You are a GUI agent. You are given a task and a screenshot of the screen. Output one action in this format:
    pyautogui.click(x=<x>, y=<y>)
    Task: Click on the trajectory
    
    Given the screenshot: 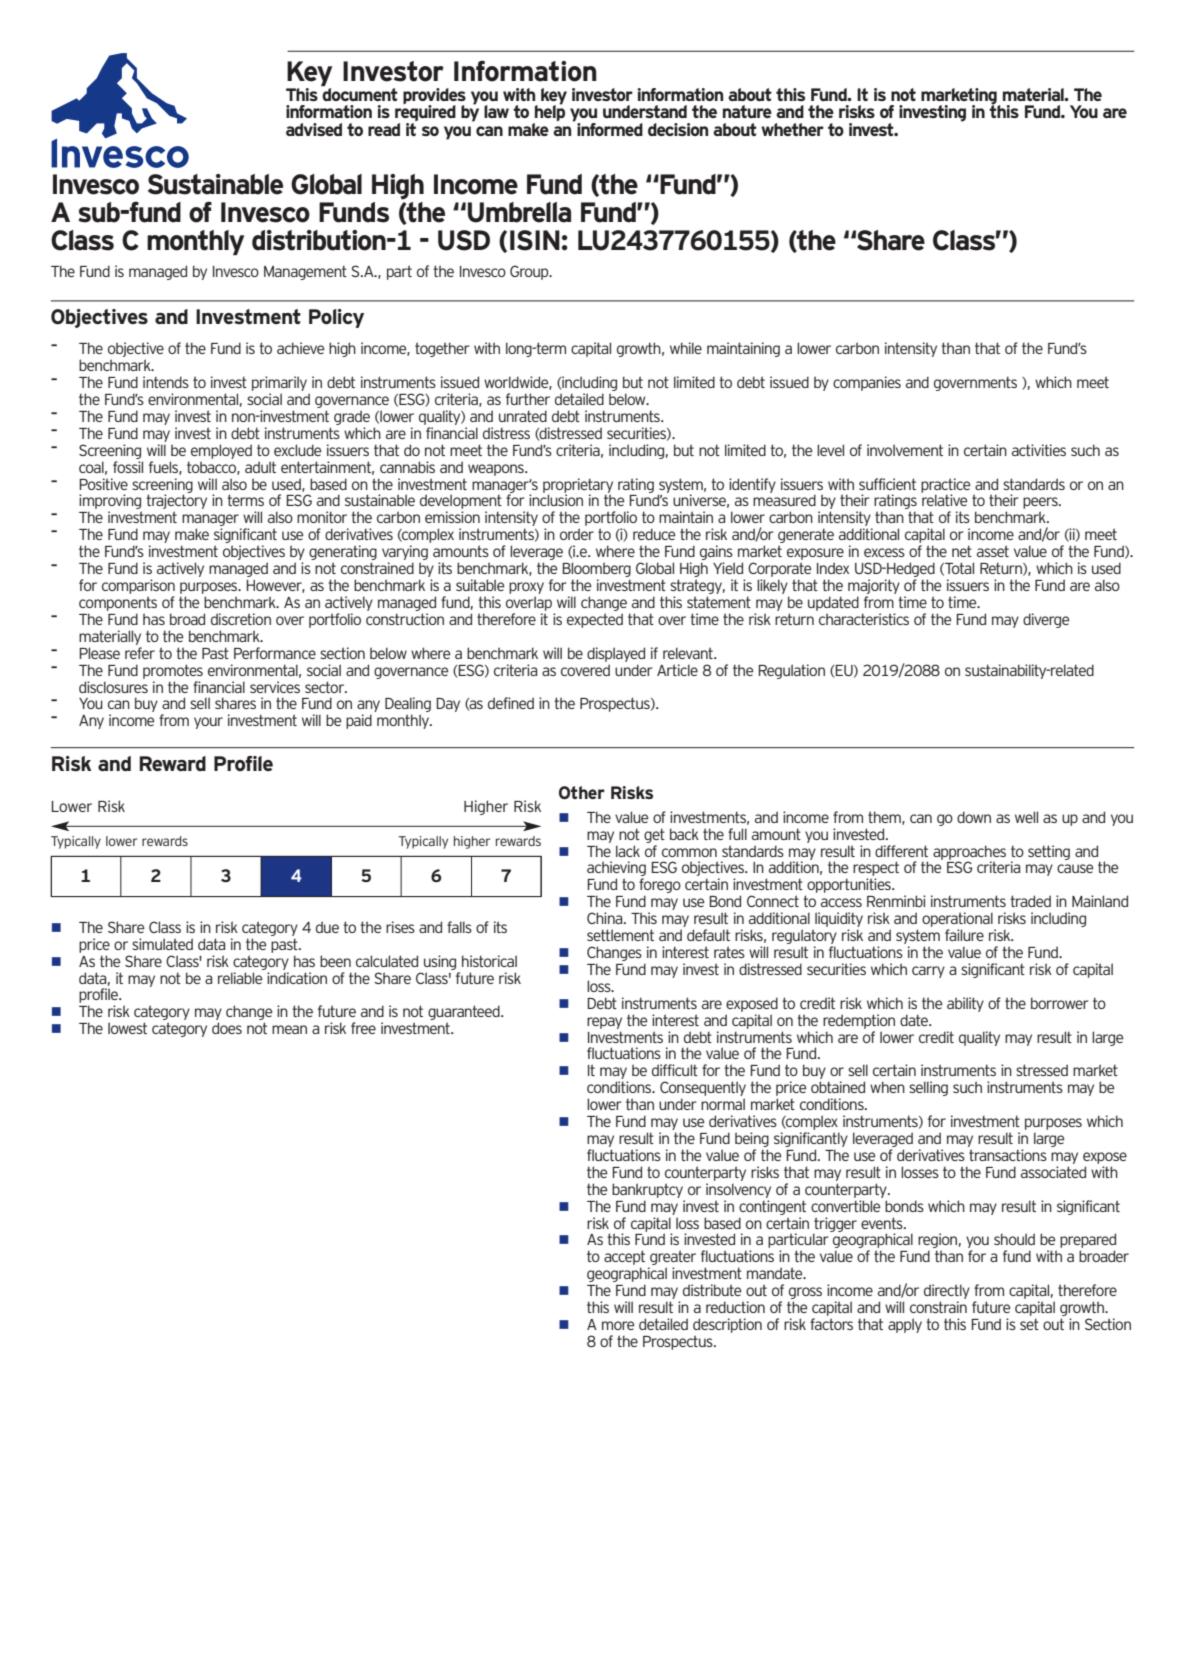 What is the action you would take?
    pyautogui.click(x=176, y=502)
